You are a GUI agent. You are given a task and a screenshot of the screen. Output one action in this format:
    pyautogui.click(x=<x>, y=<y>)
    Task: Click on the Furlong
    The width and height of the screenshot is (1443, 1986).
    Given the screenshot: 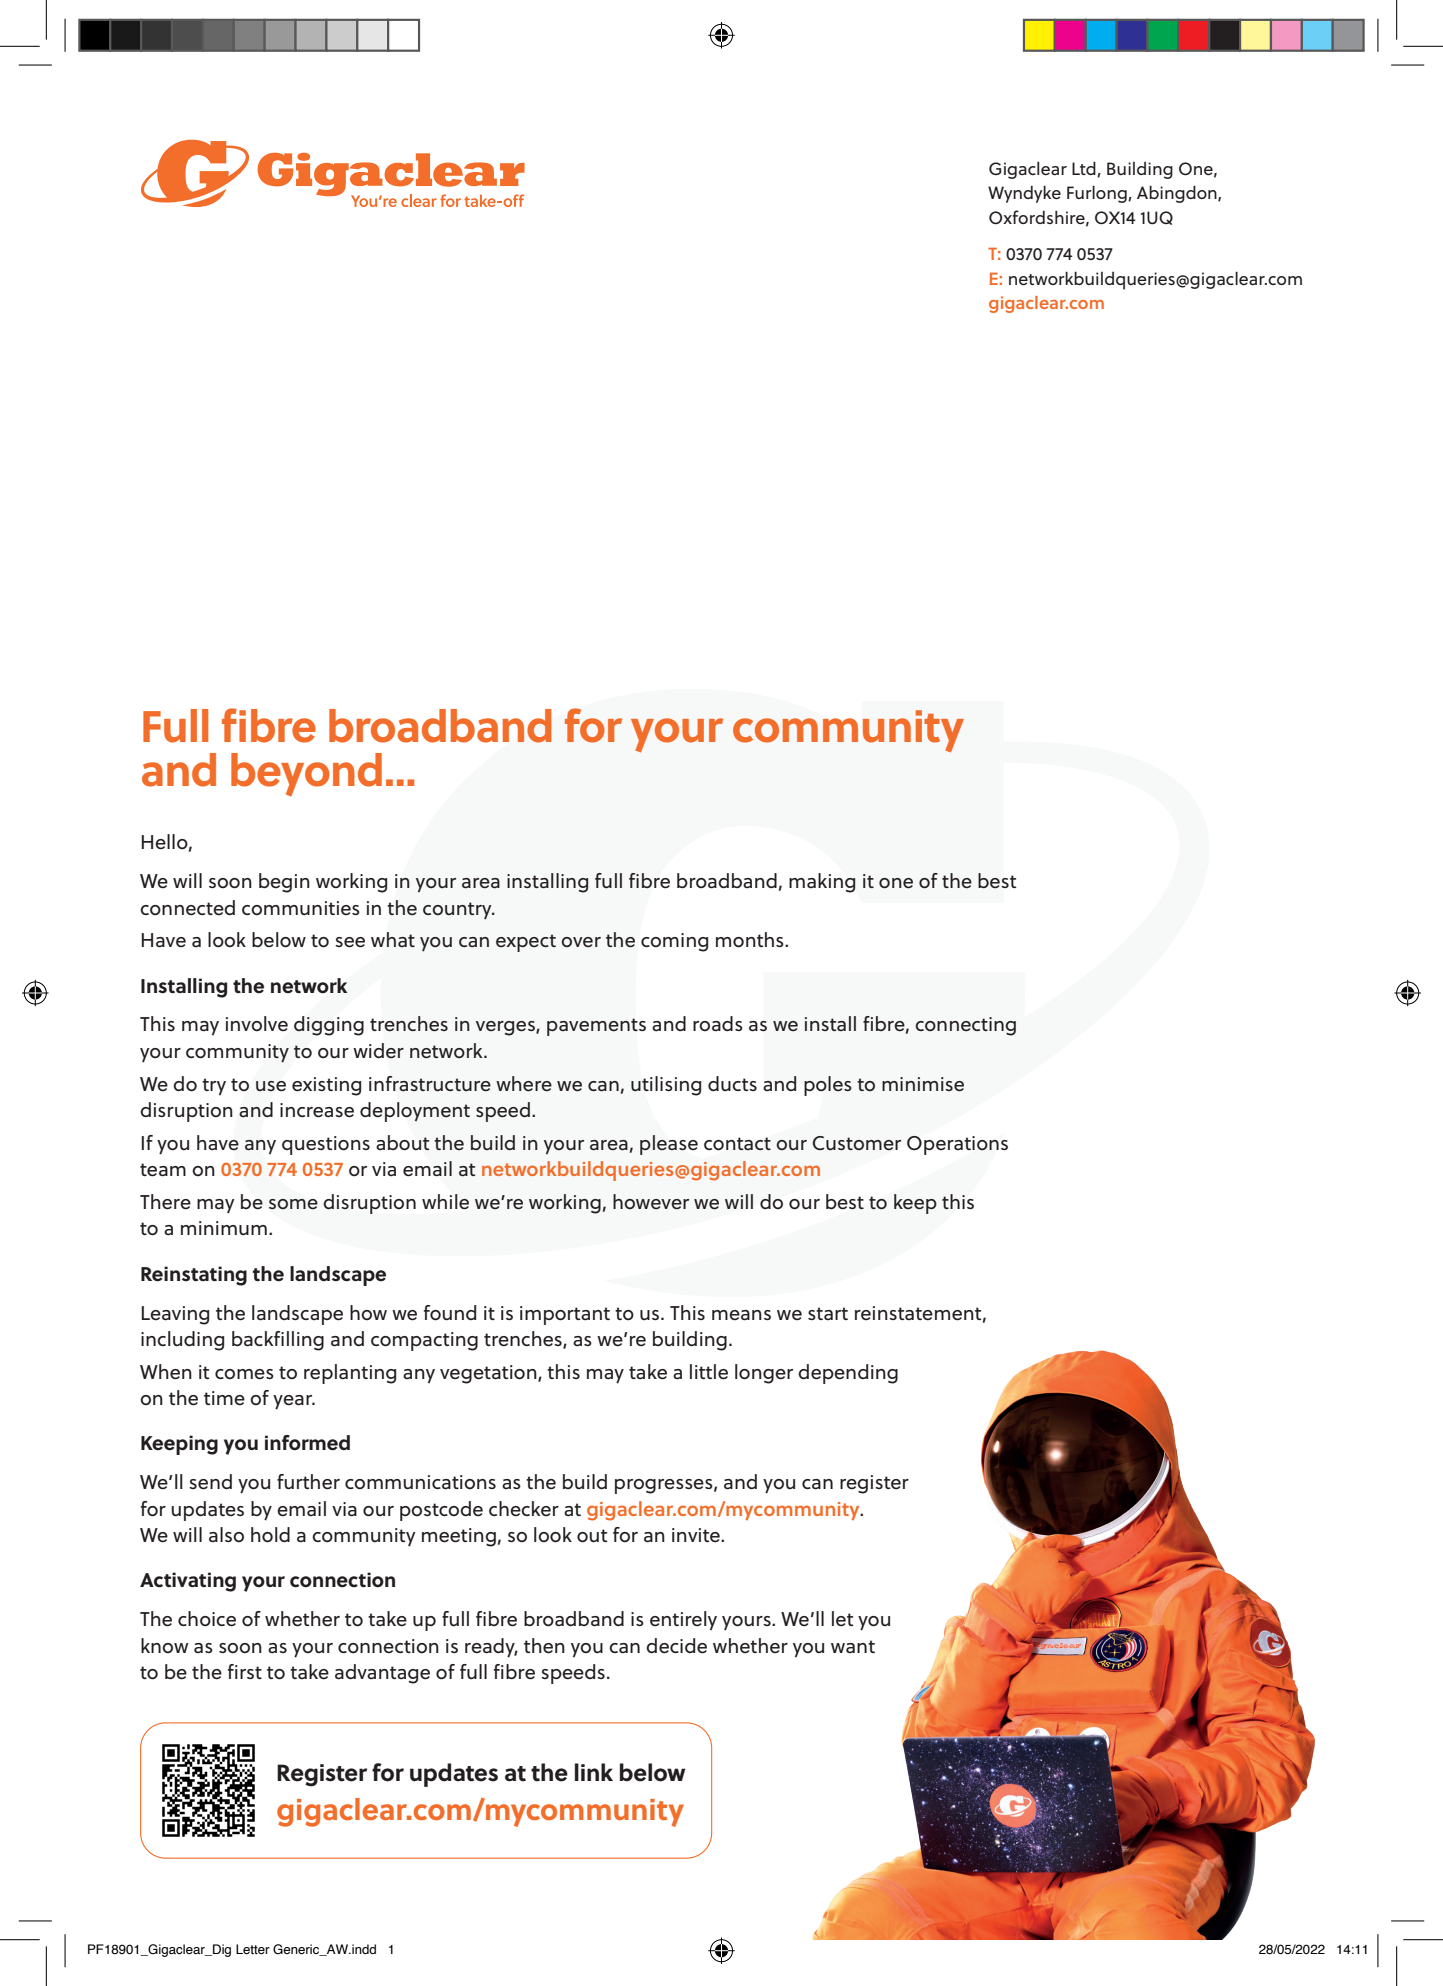 What is the action you would take?
    pyautogui.click(x=1098, y=194)
